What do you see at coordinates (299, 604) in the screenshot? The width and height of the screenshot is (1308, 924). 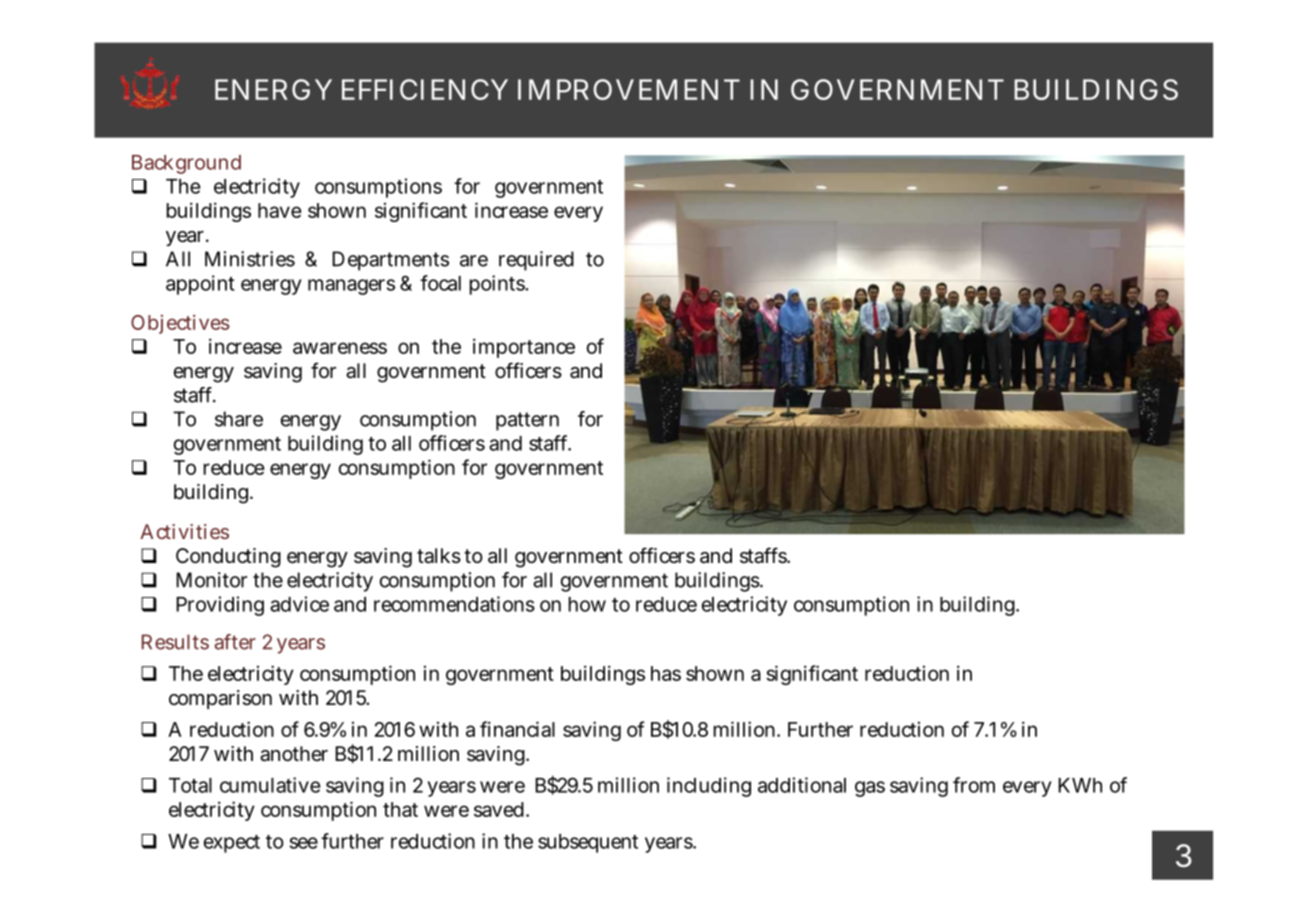 I see `advice` at bounding box center [299, 604].
